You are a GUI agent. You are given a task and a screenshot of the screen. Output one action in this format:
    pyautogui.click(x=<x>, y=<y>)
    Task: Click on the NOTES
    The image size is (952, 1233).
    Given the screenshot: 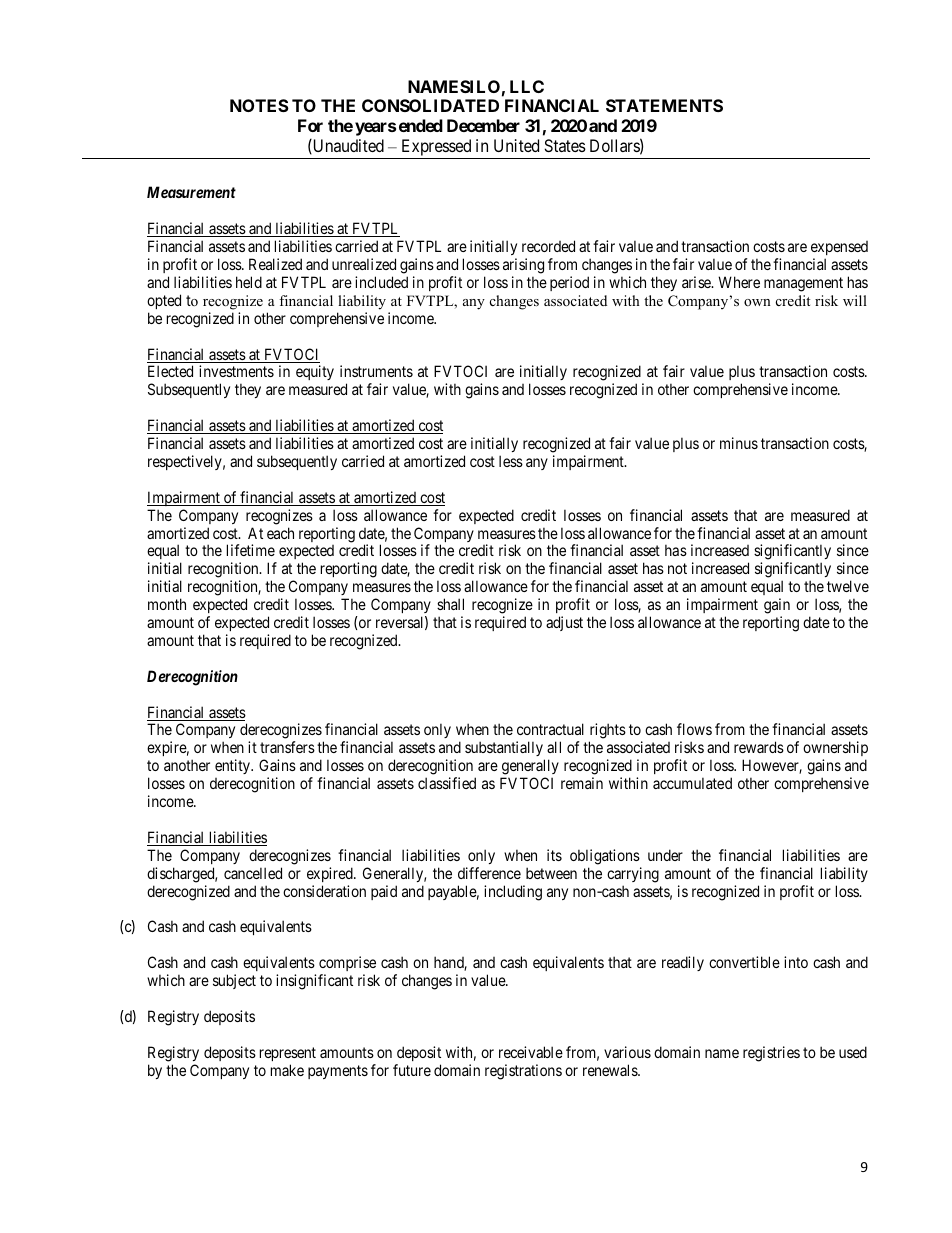 What is the action you would take?
    pyautogui.click(x=259, y=105)
